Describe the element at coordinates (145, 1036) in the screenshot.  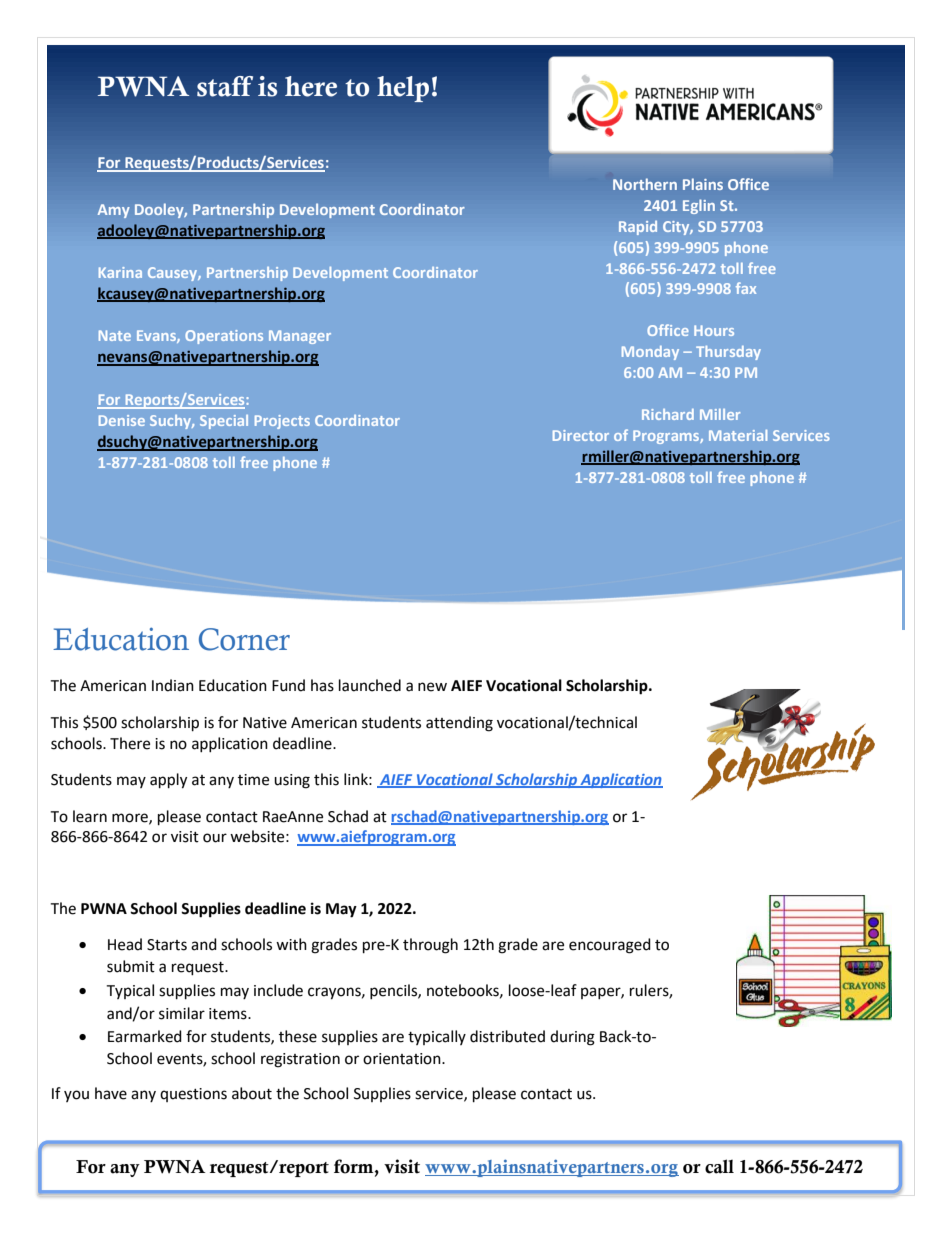
I see `Earmarked` at that location.
